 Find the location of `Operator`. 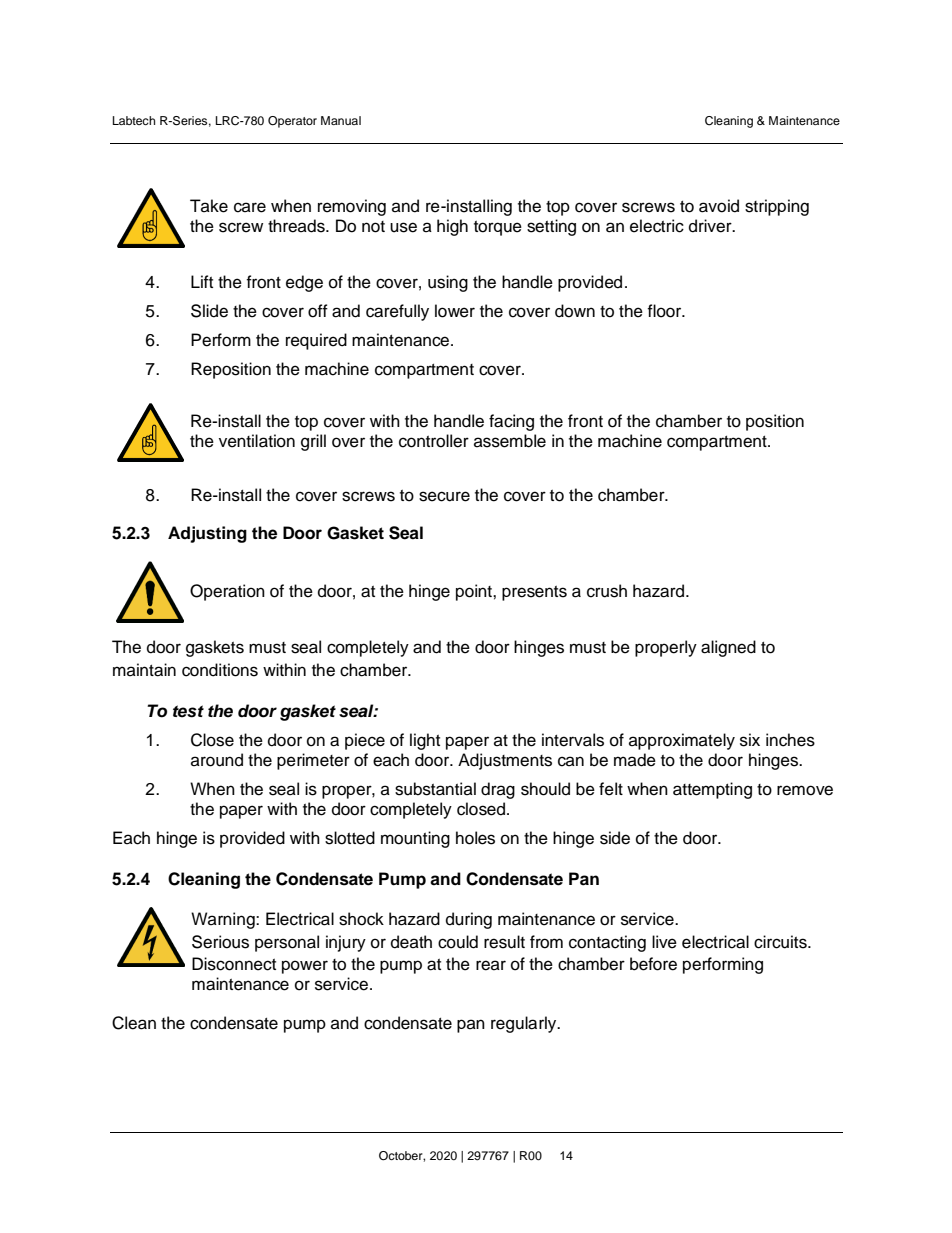

Operator is located at coordinates (292, 122).
